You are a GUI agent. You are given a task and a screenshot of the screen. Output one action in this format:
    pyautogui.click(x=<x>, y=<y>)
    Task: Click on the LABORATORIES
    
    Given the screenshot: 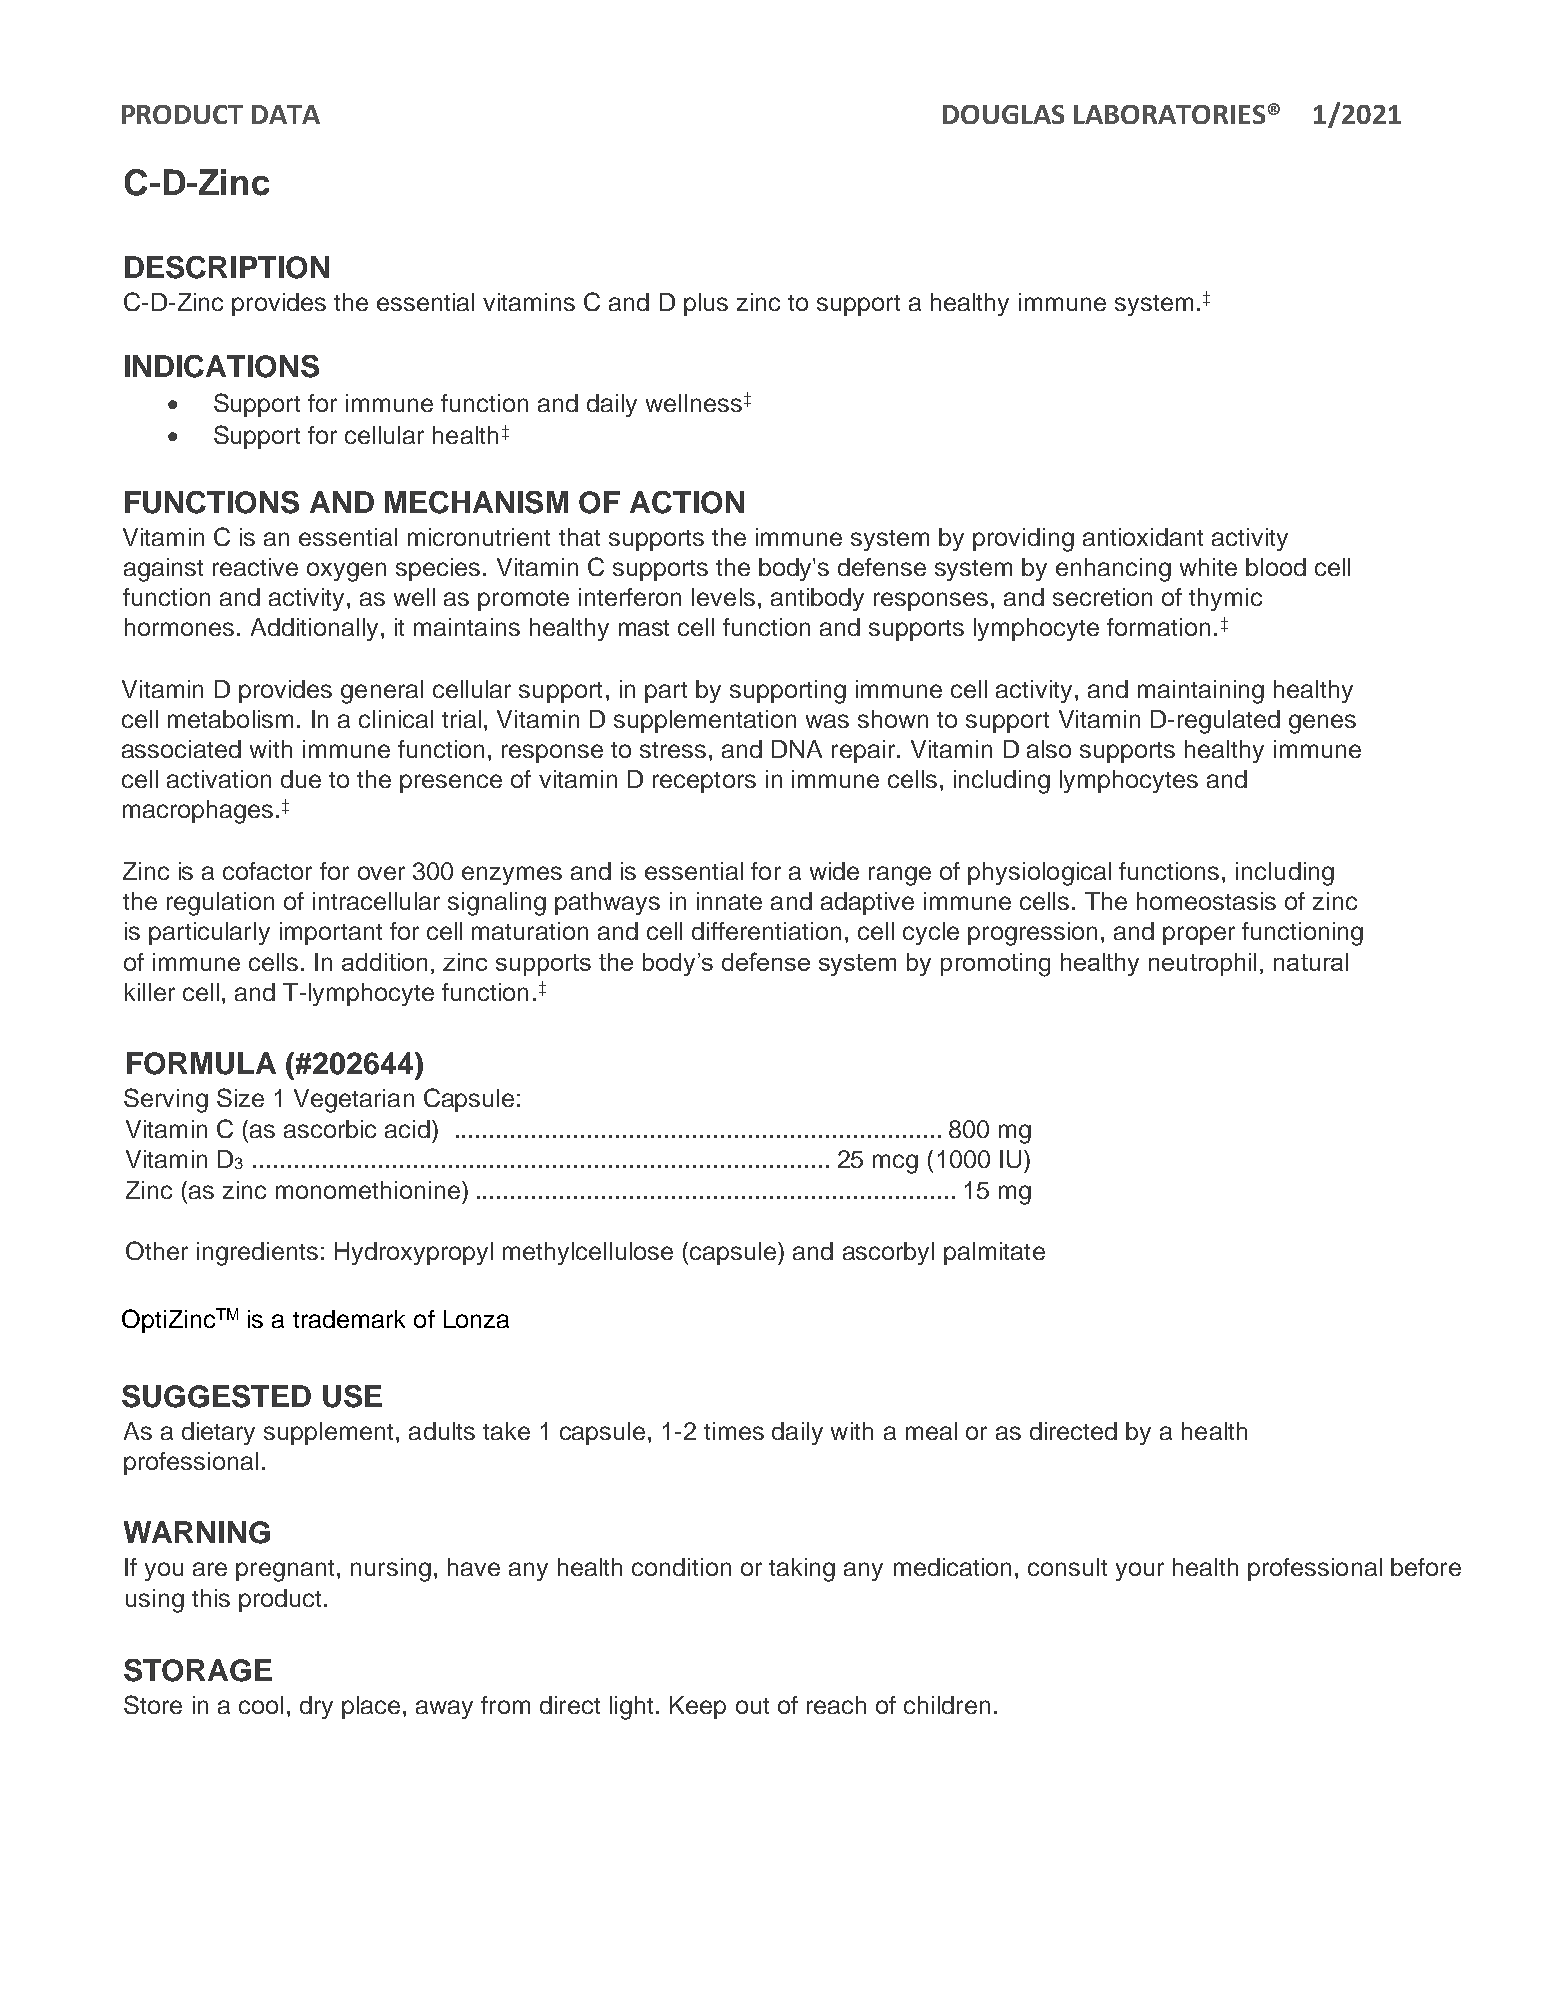 What is the action you would take?
    pyautogui.click(x=1169, y=114)
